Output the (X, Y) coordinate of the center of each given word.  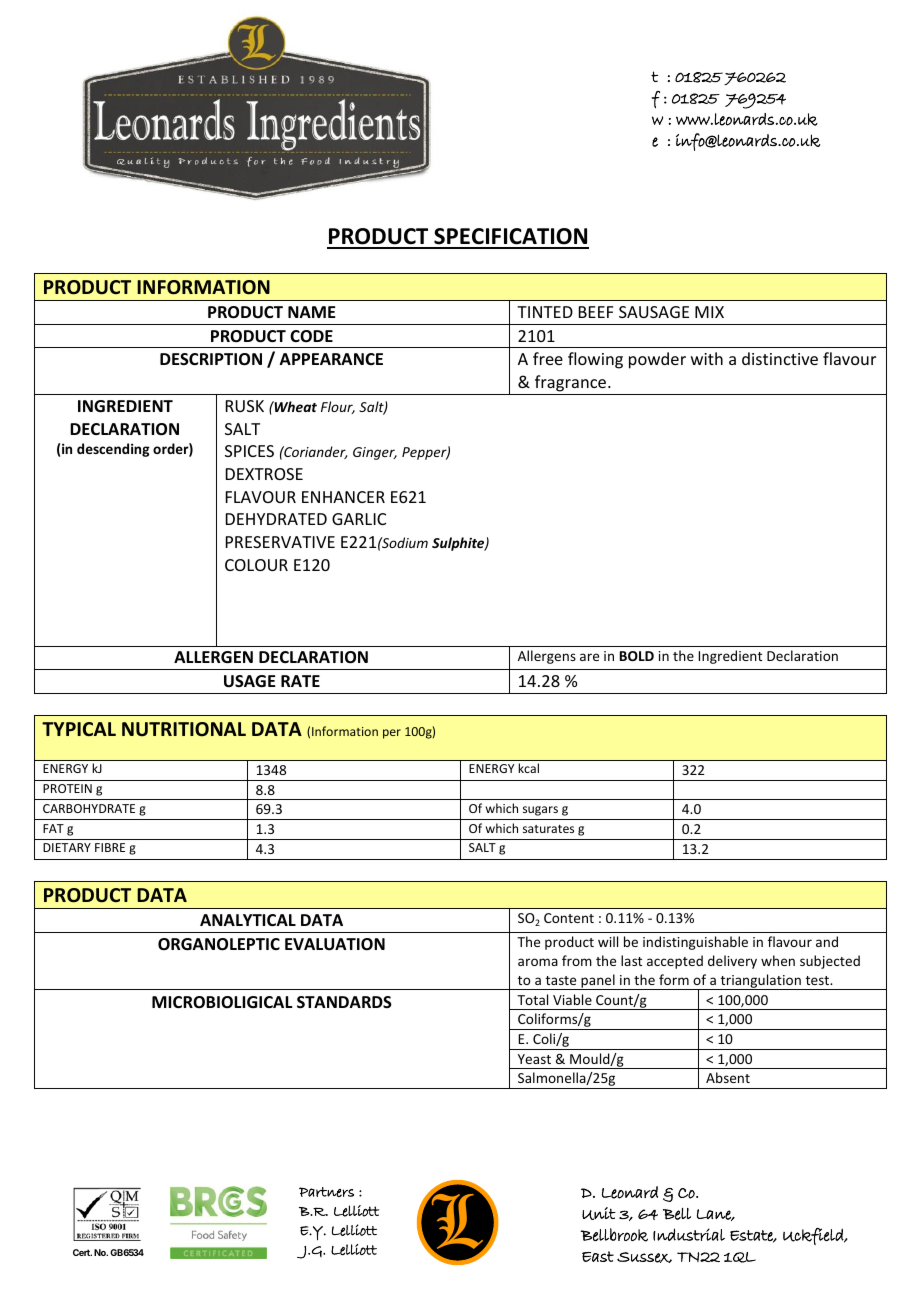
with (707, 358)
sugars (540, 811)
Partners (326, 1192)
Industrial (689, 1234)
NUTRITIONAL (184, 729)
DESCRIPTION (211, 359)
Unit (599, 1213)
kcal (528, 768)
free (548, 358)
